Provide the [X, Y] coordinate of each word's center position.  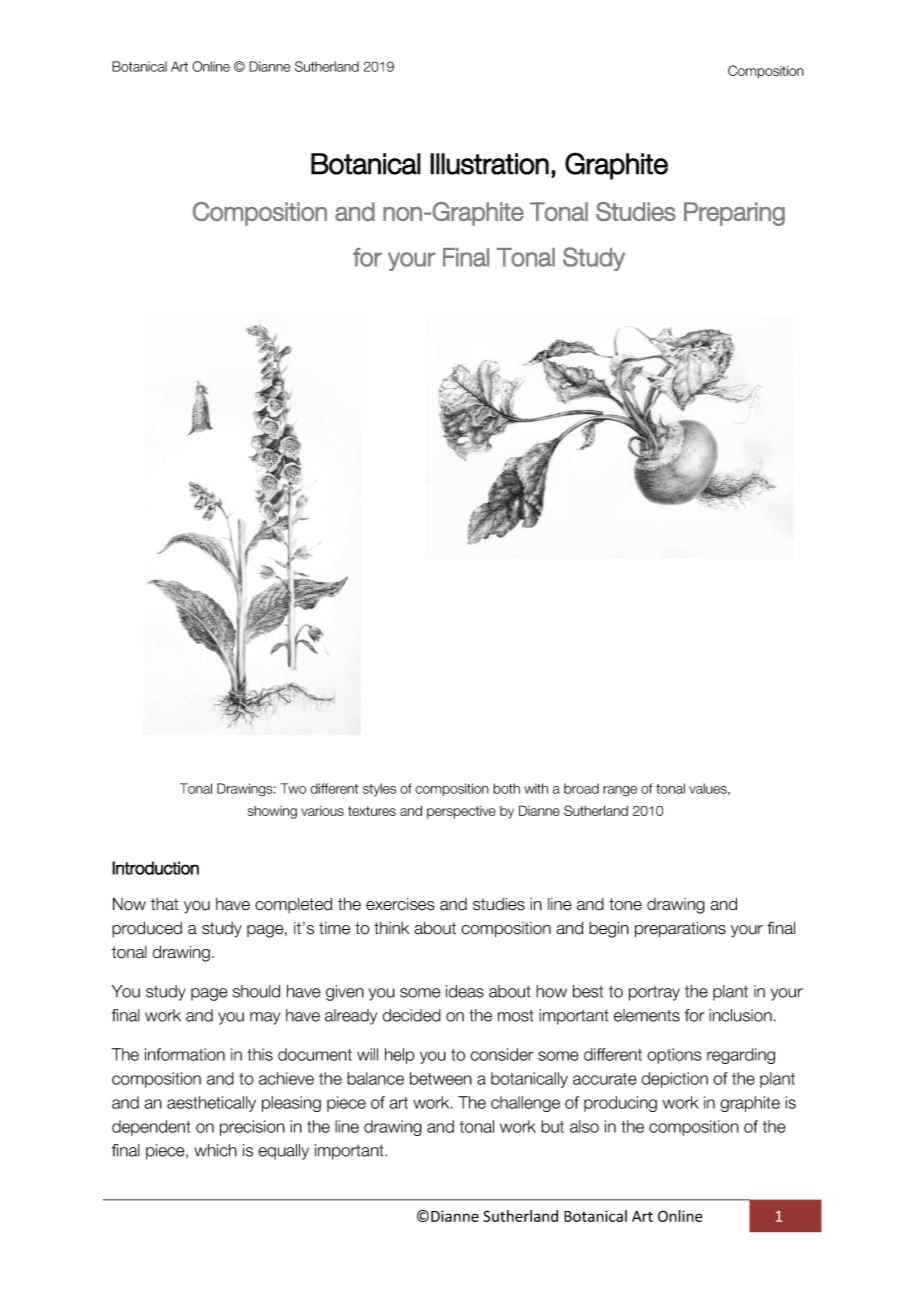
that [164, 904]
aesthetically [211, 1104]
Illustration [489, 164]
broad [581, 788]
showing [272, 812]
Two [293, 788]
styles [379, 789]
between [441, 1078]
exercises [400, 904]
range [620, 791]
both [506, 788]
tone [625, 904]
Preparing [734, 214]
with [536, 788]
